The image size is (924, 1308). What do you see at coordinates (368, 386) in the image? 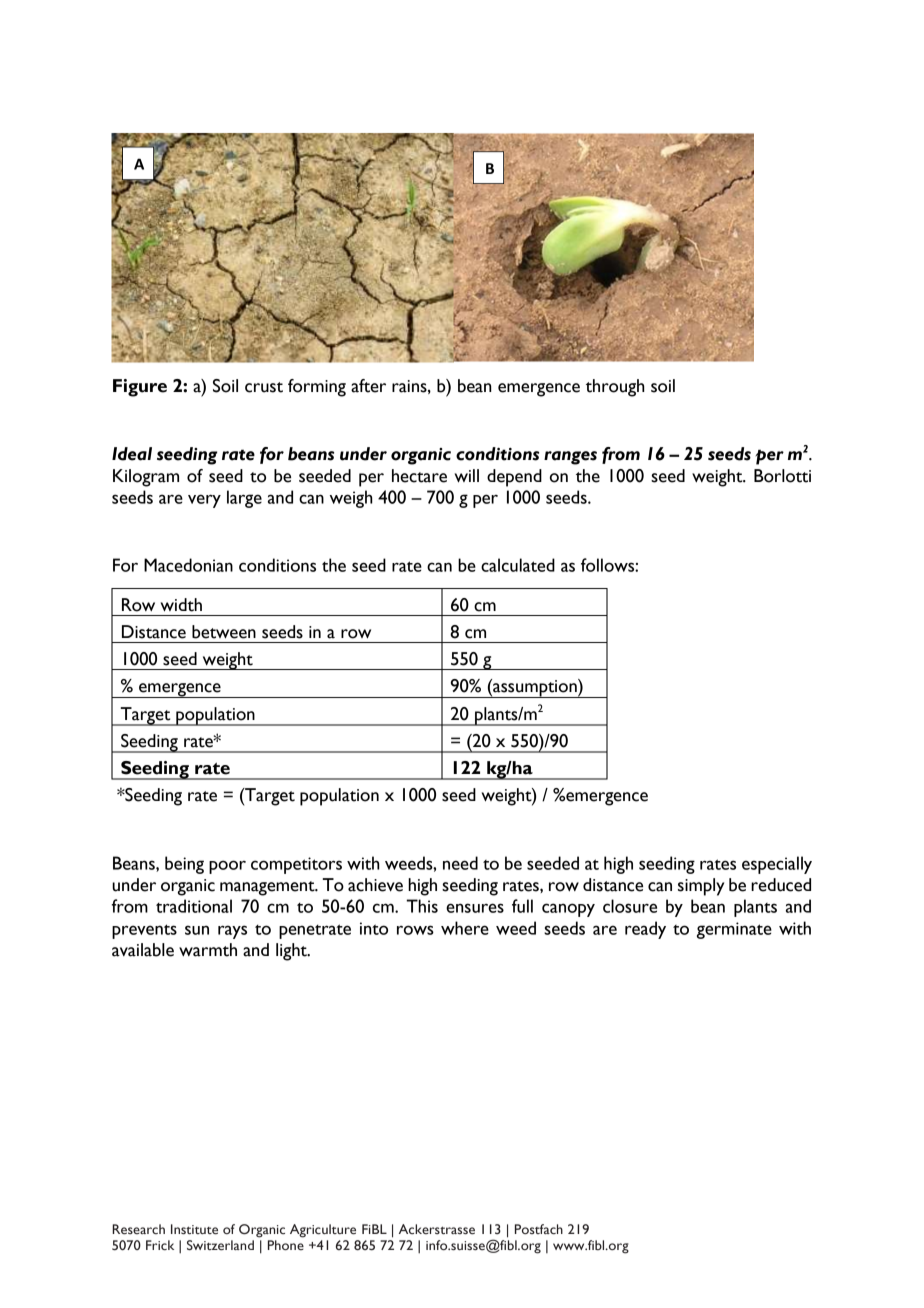
I see `after` at bounding box center [368, 386].
